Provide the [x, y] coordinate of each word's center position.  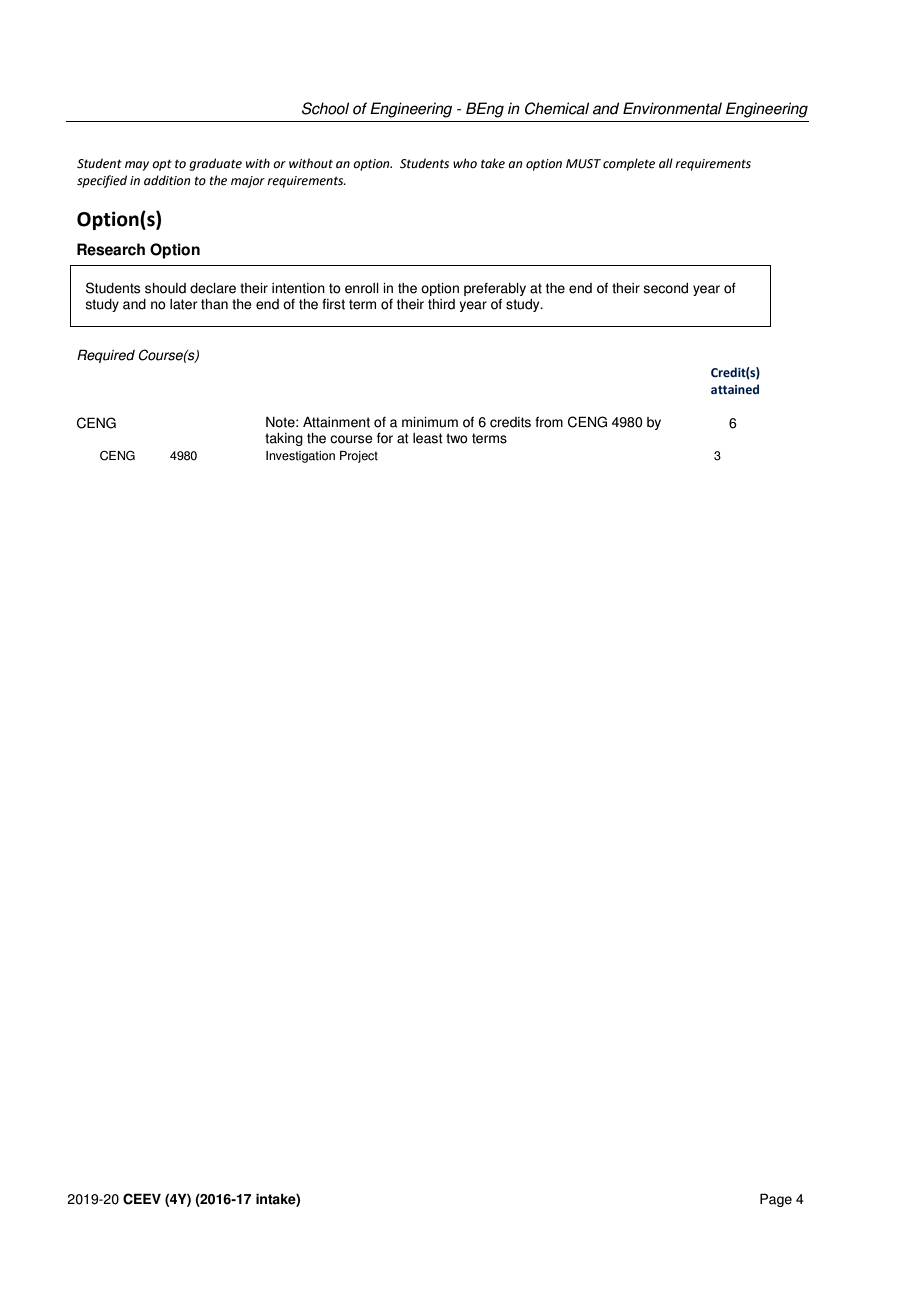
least [428, 438]
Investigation [300, 457]
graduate [215, 164]
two [457, 438]
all [666, 163]
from [549, 422]
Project [359, 457]
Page [776, 1200]
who [465, 163]
